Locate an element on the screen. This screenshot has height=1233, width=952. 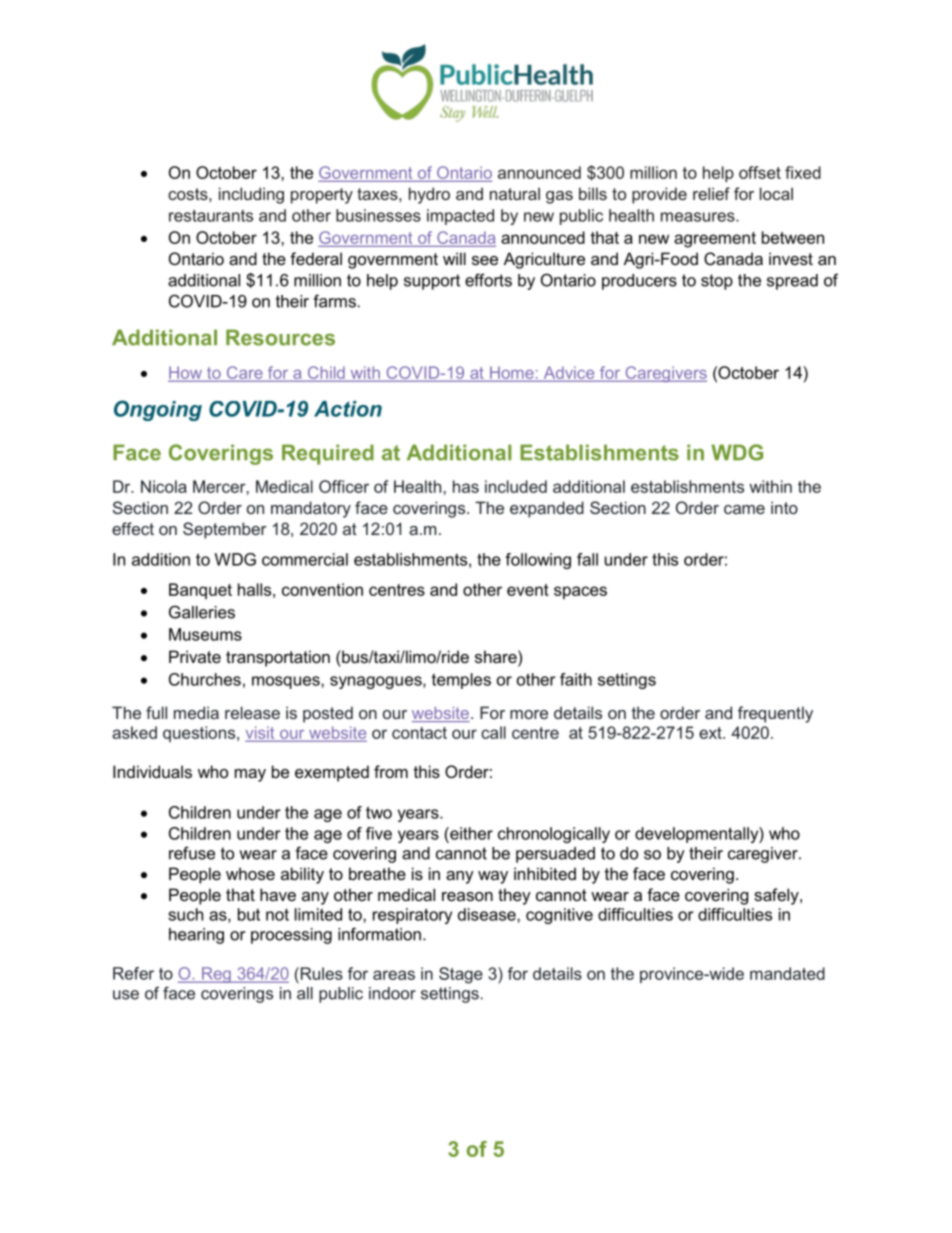
restaurants is located at coordinates (211, 215).
